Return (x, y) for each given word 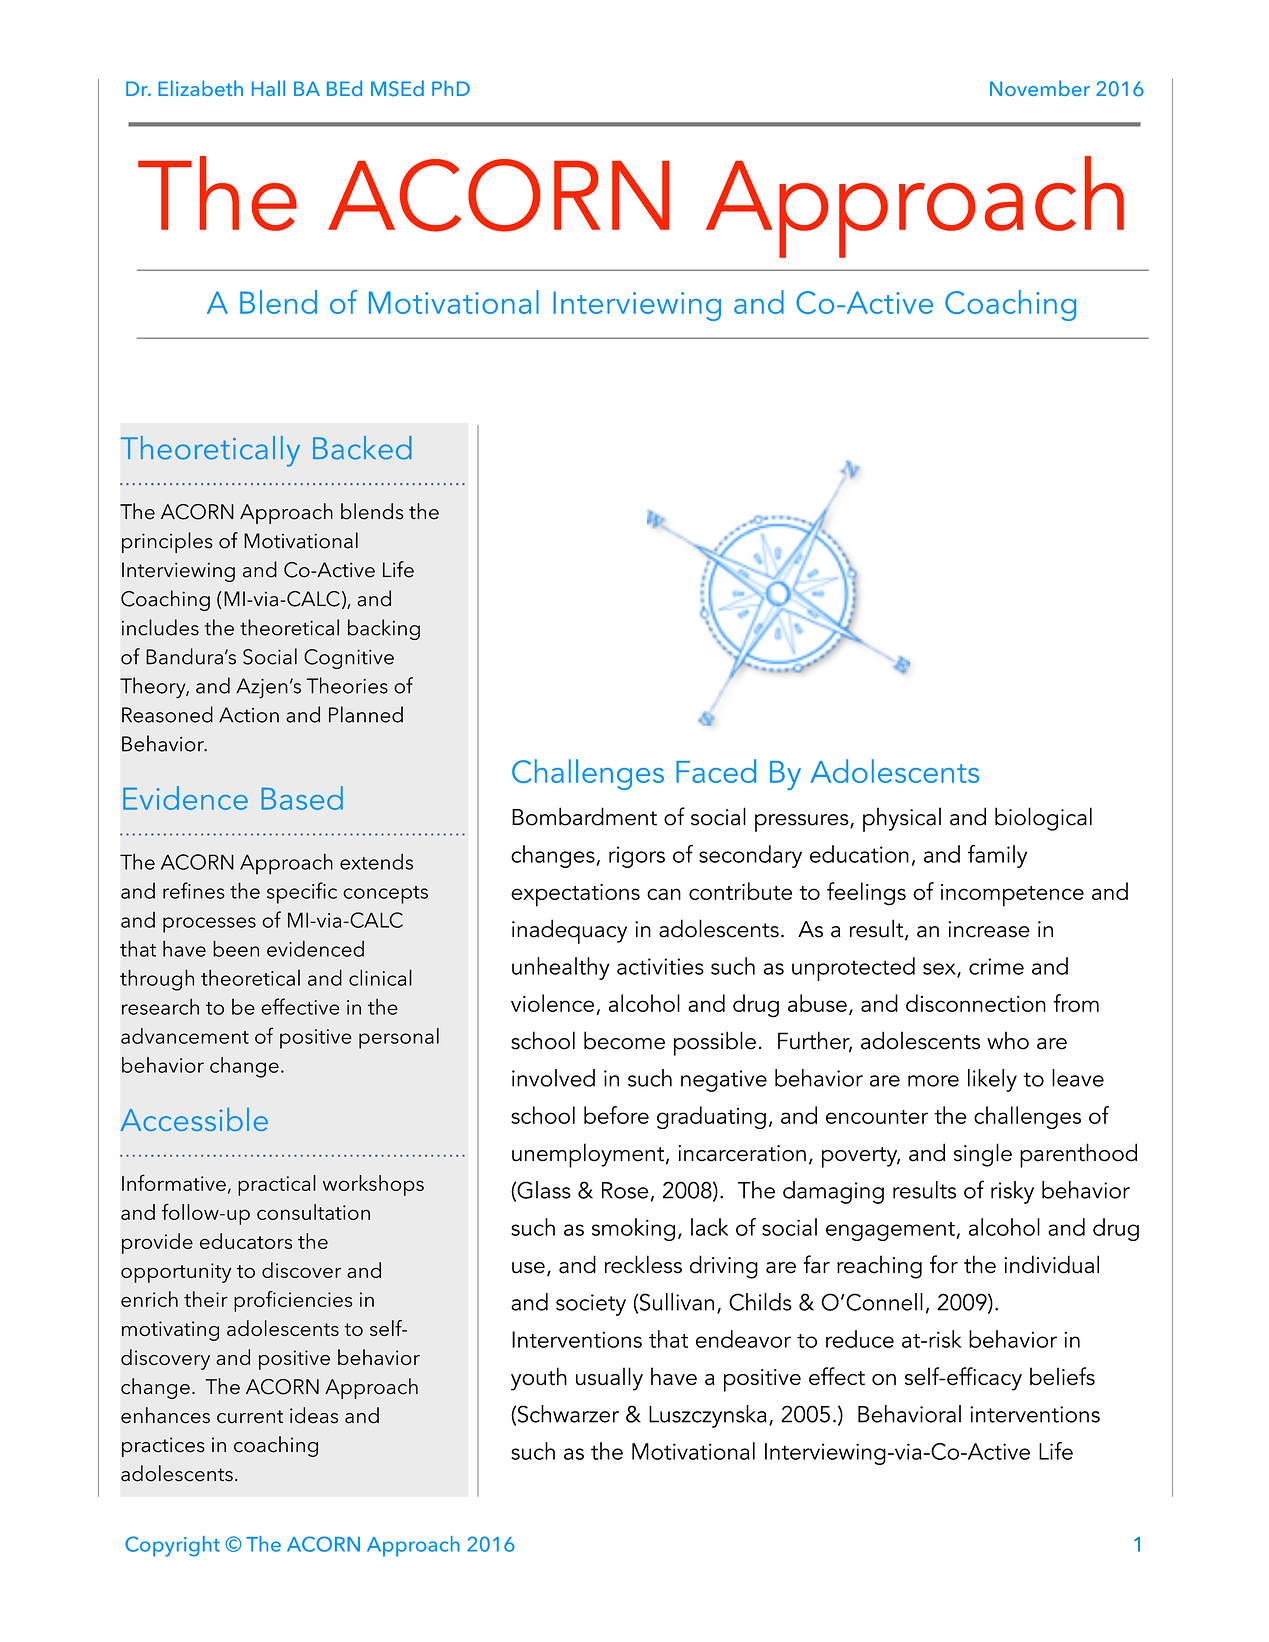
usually (609, 1379)
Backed (362, 448)
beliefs (1062, 1376)
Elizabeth (200, 88)
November (1040, 88)
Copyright (172, 1546)
